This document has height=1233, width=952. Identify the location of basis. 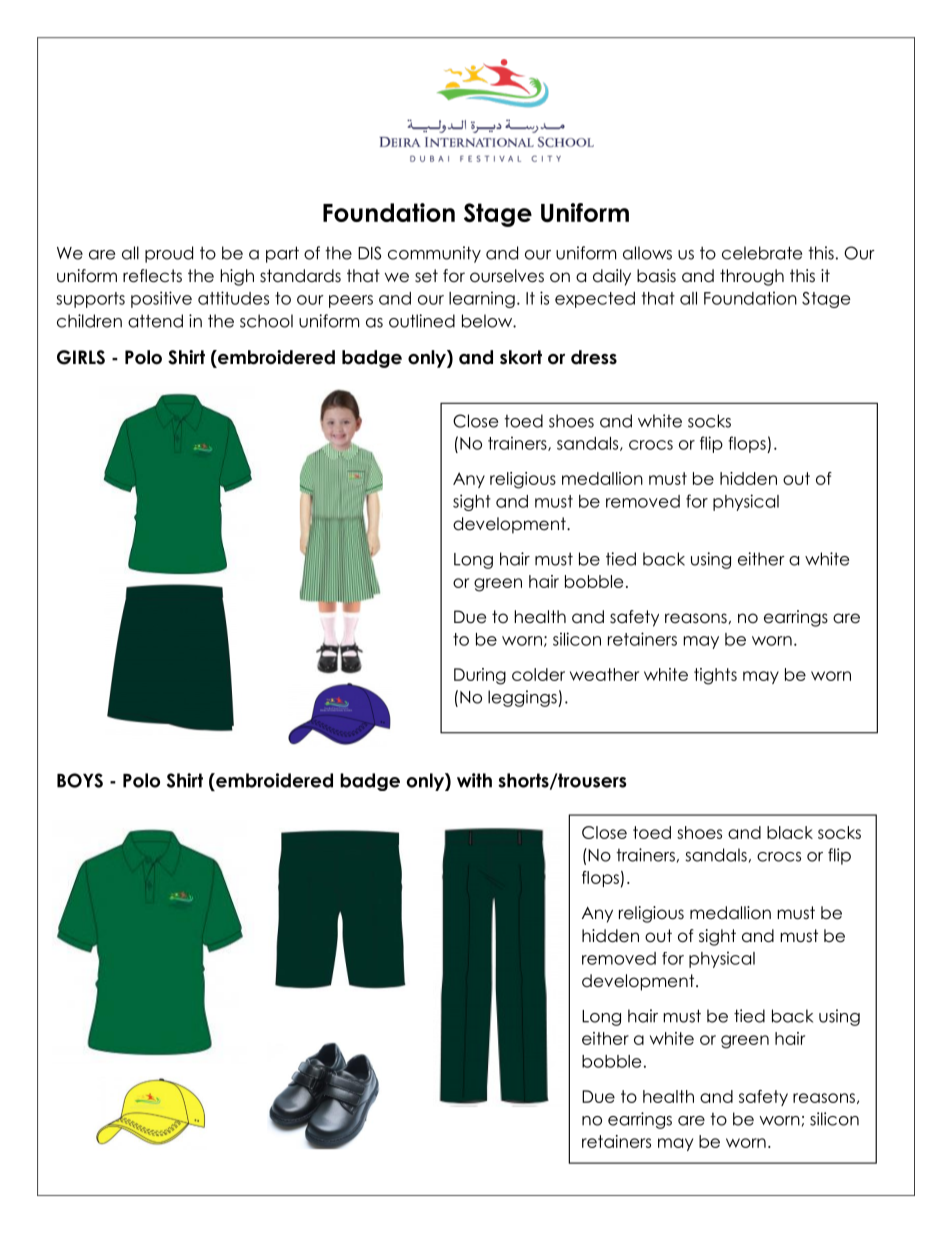
(656, 276).
